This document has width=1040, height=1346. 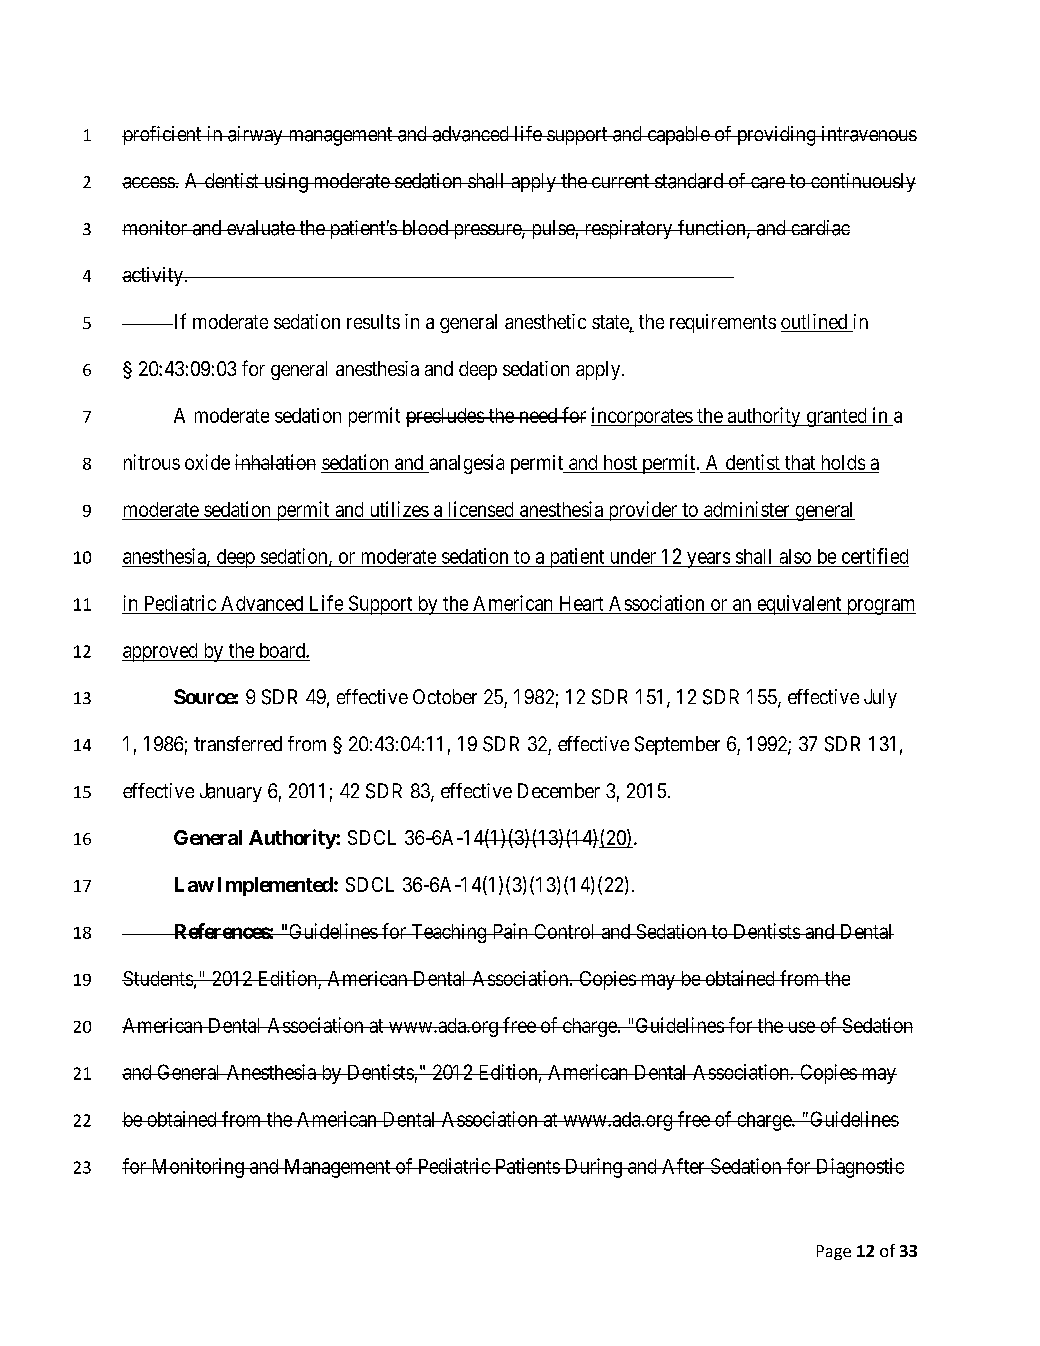 What do you see at coordinates (207, 462) in the document?
I see `oxide` at bounding box center [207, 462].
